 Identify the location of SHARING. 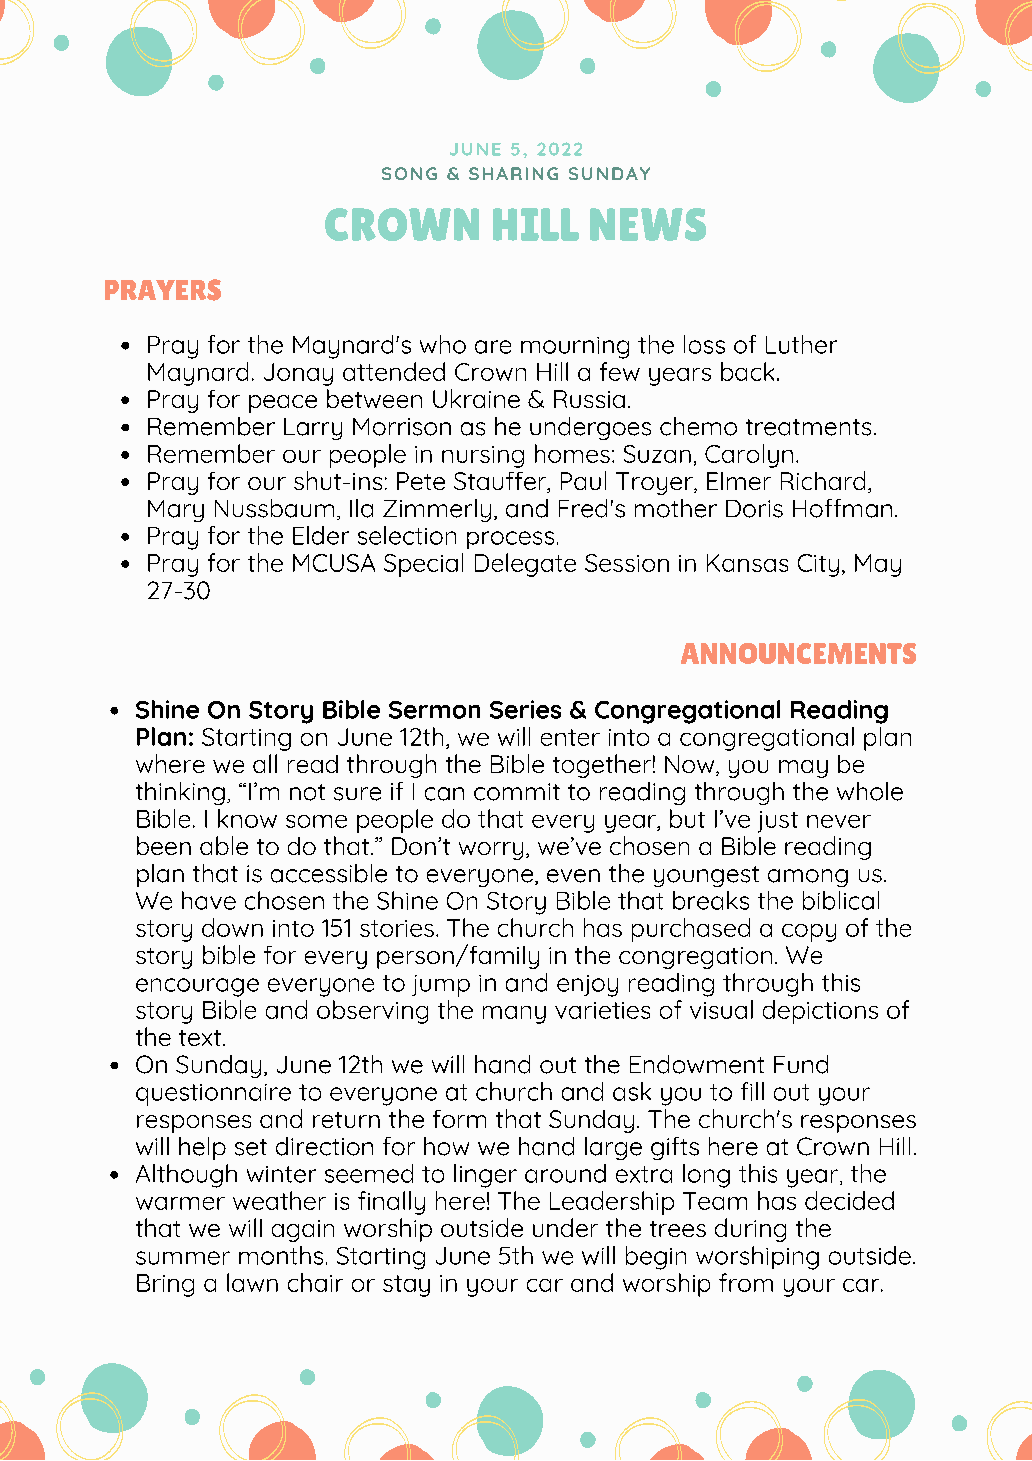
(513, 173).
